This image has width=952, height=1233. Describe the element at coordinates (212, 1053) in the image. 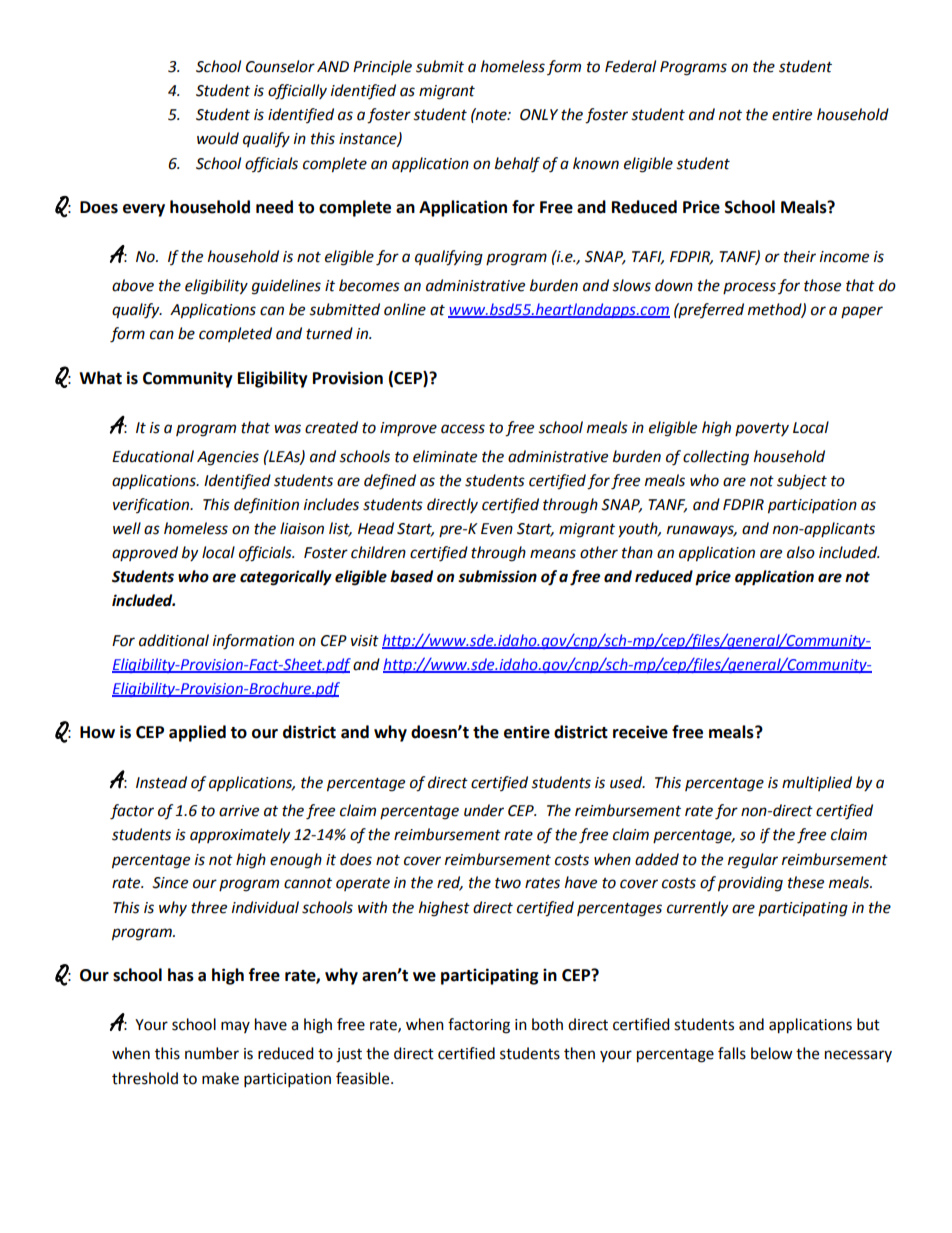

I see `number` at that location.
